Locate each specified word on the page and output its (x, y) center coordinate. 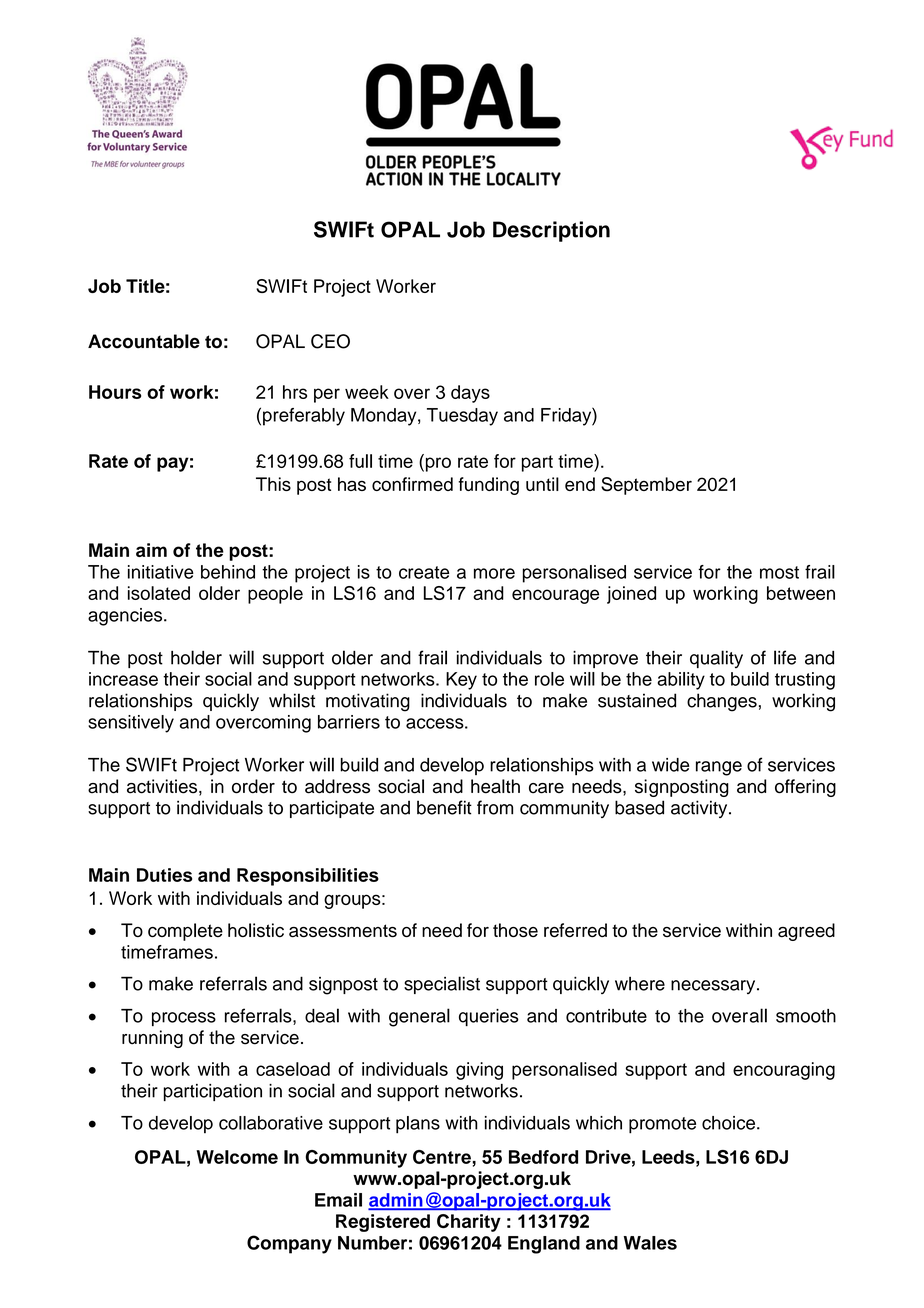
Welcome (237, 1157)
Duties (164, 875)
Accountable (144, 341)
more (494, 573)
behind (228, 572)
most (779, 572)
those (515, 930)
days (470, 394)
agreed (806, 932)
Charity (469, 1223)
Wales (650, 1243)
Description (551, 231)
